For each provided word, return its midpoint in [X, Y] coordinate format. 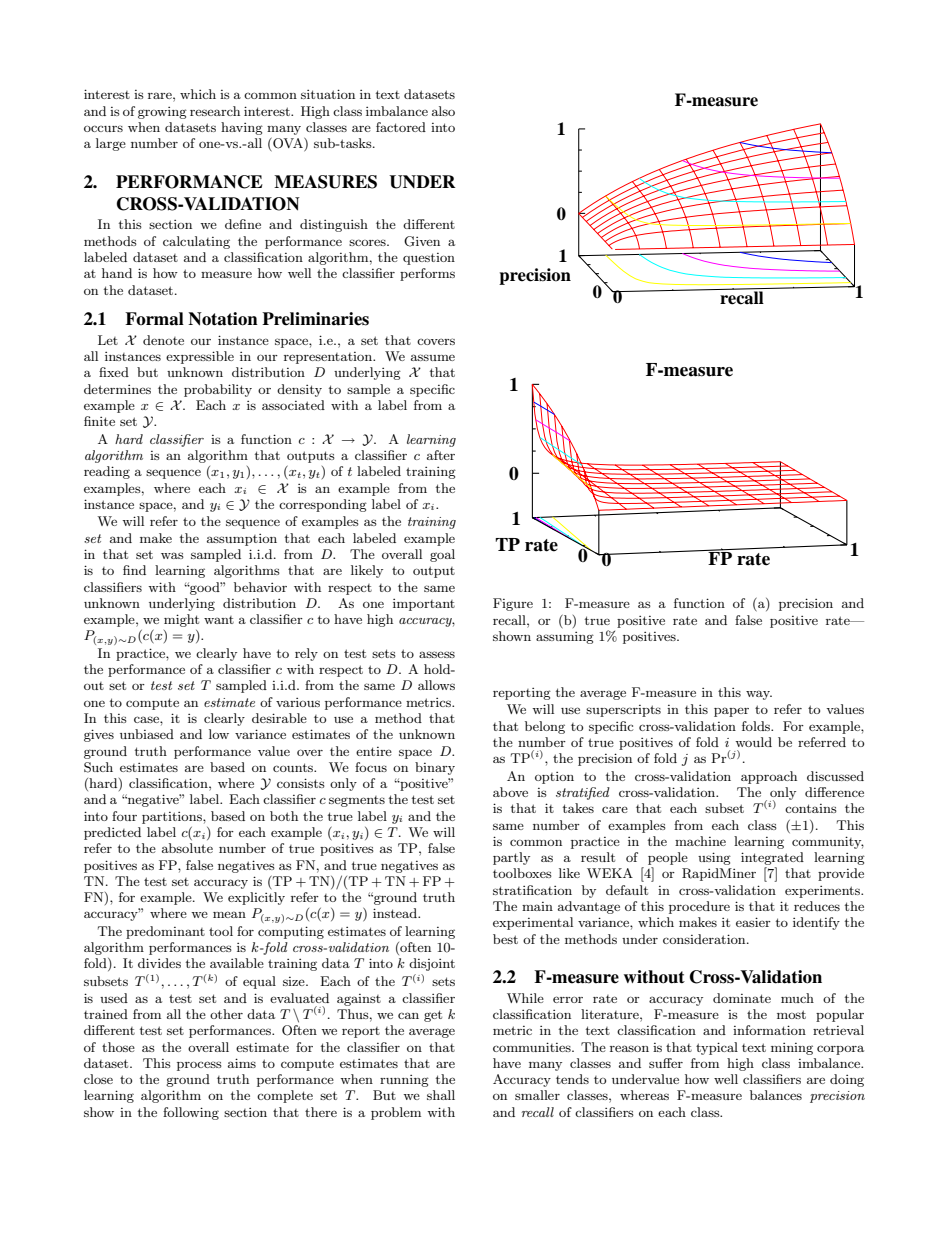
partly [511, 858]
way [759, 695]
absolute [187, 848]
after [441, 455]
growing [162, 113]
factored [401, 127]
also [443, 111]
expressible [200, 357]
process [199, 1066]
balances [776, 1095]
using [714, 858]
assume [433, 357]
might [181, 620]
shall [441, 1095]
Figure [513, 604]
